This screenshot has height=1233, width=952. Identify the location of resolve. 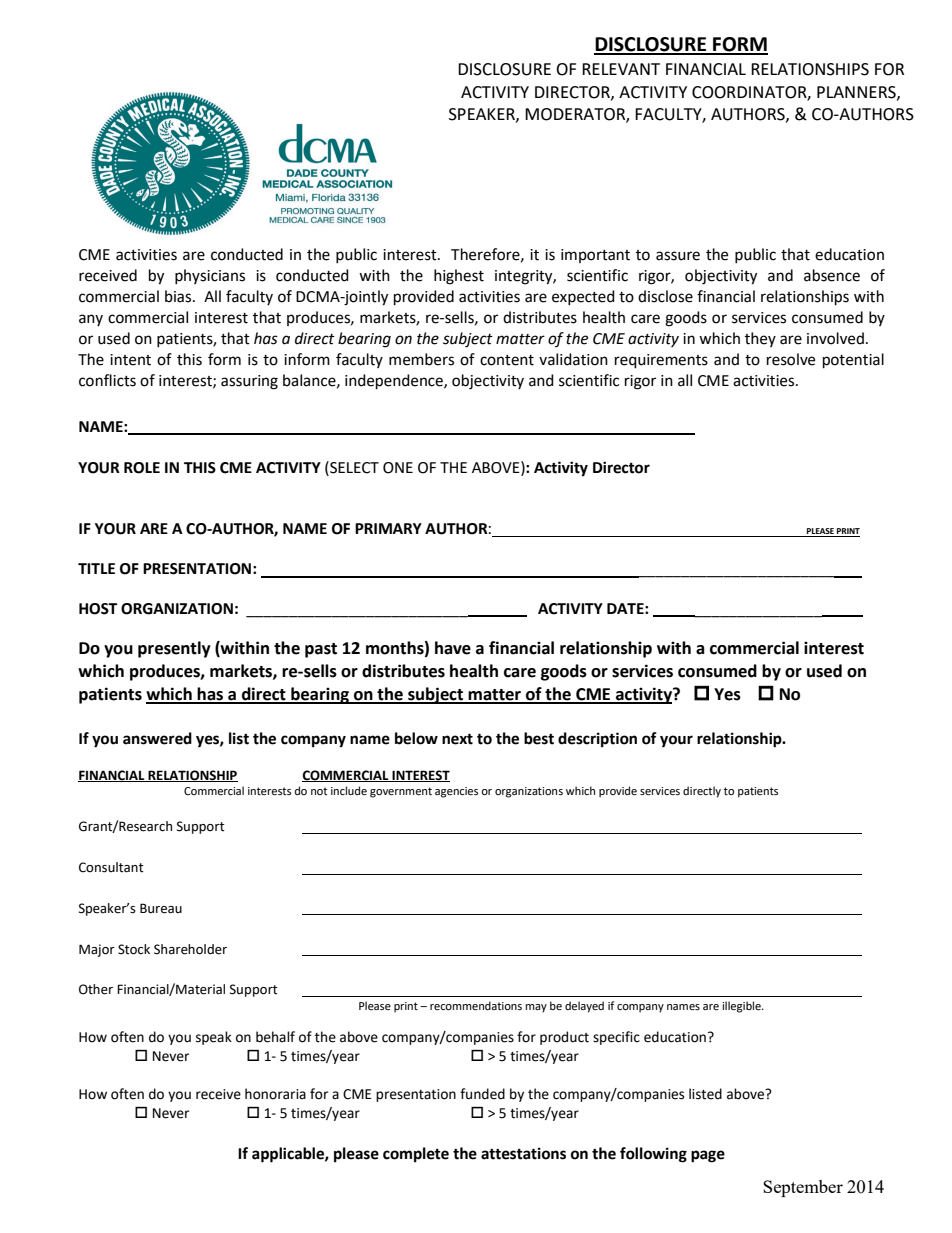
(791, 359).
